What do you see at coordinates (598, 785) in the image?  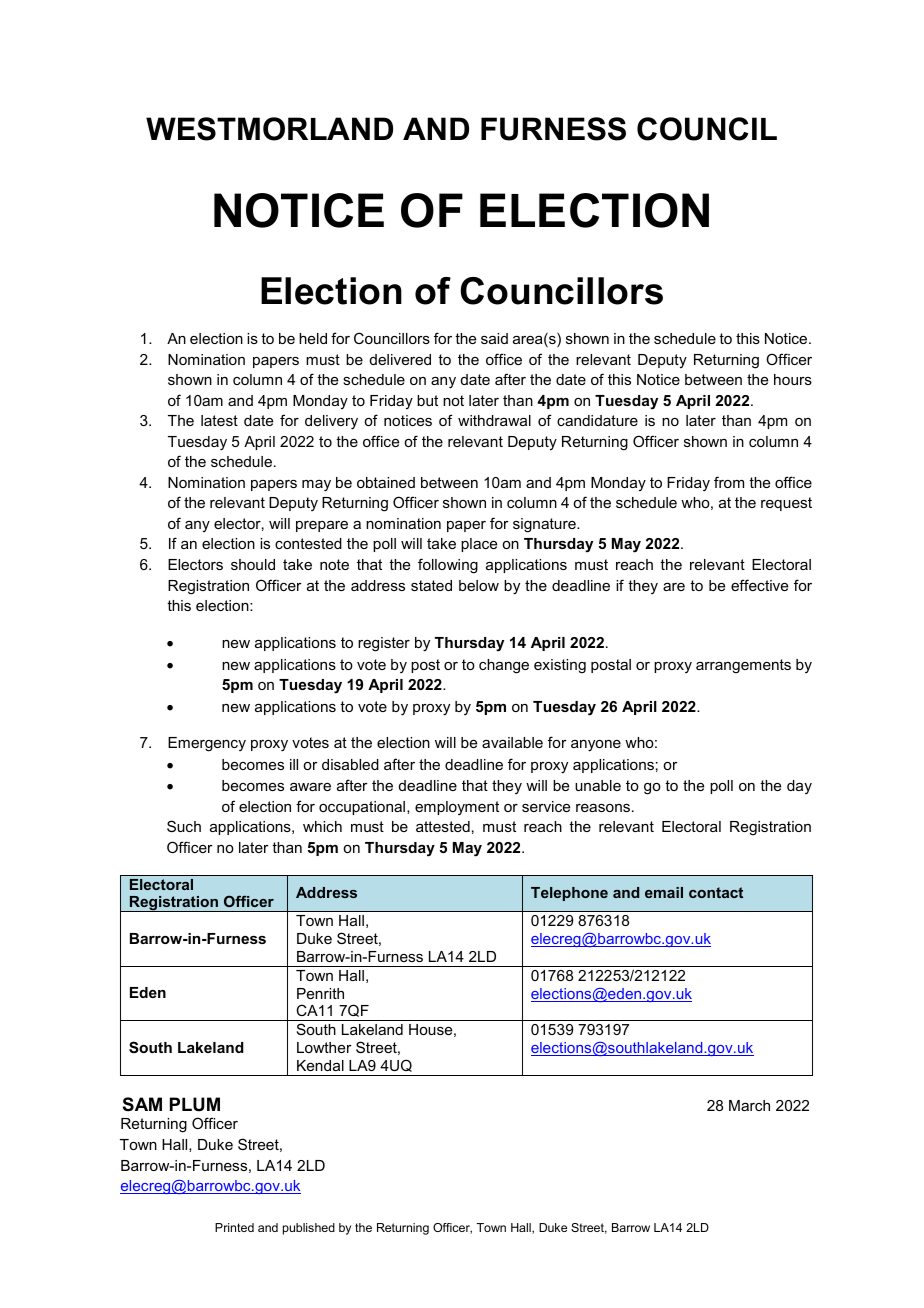 I see `unable` at bounding box center [598, 785].
